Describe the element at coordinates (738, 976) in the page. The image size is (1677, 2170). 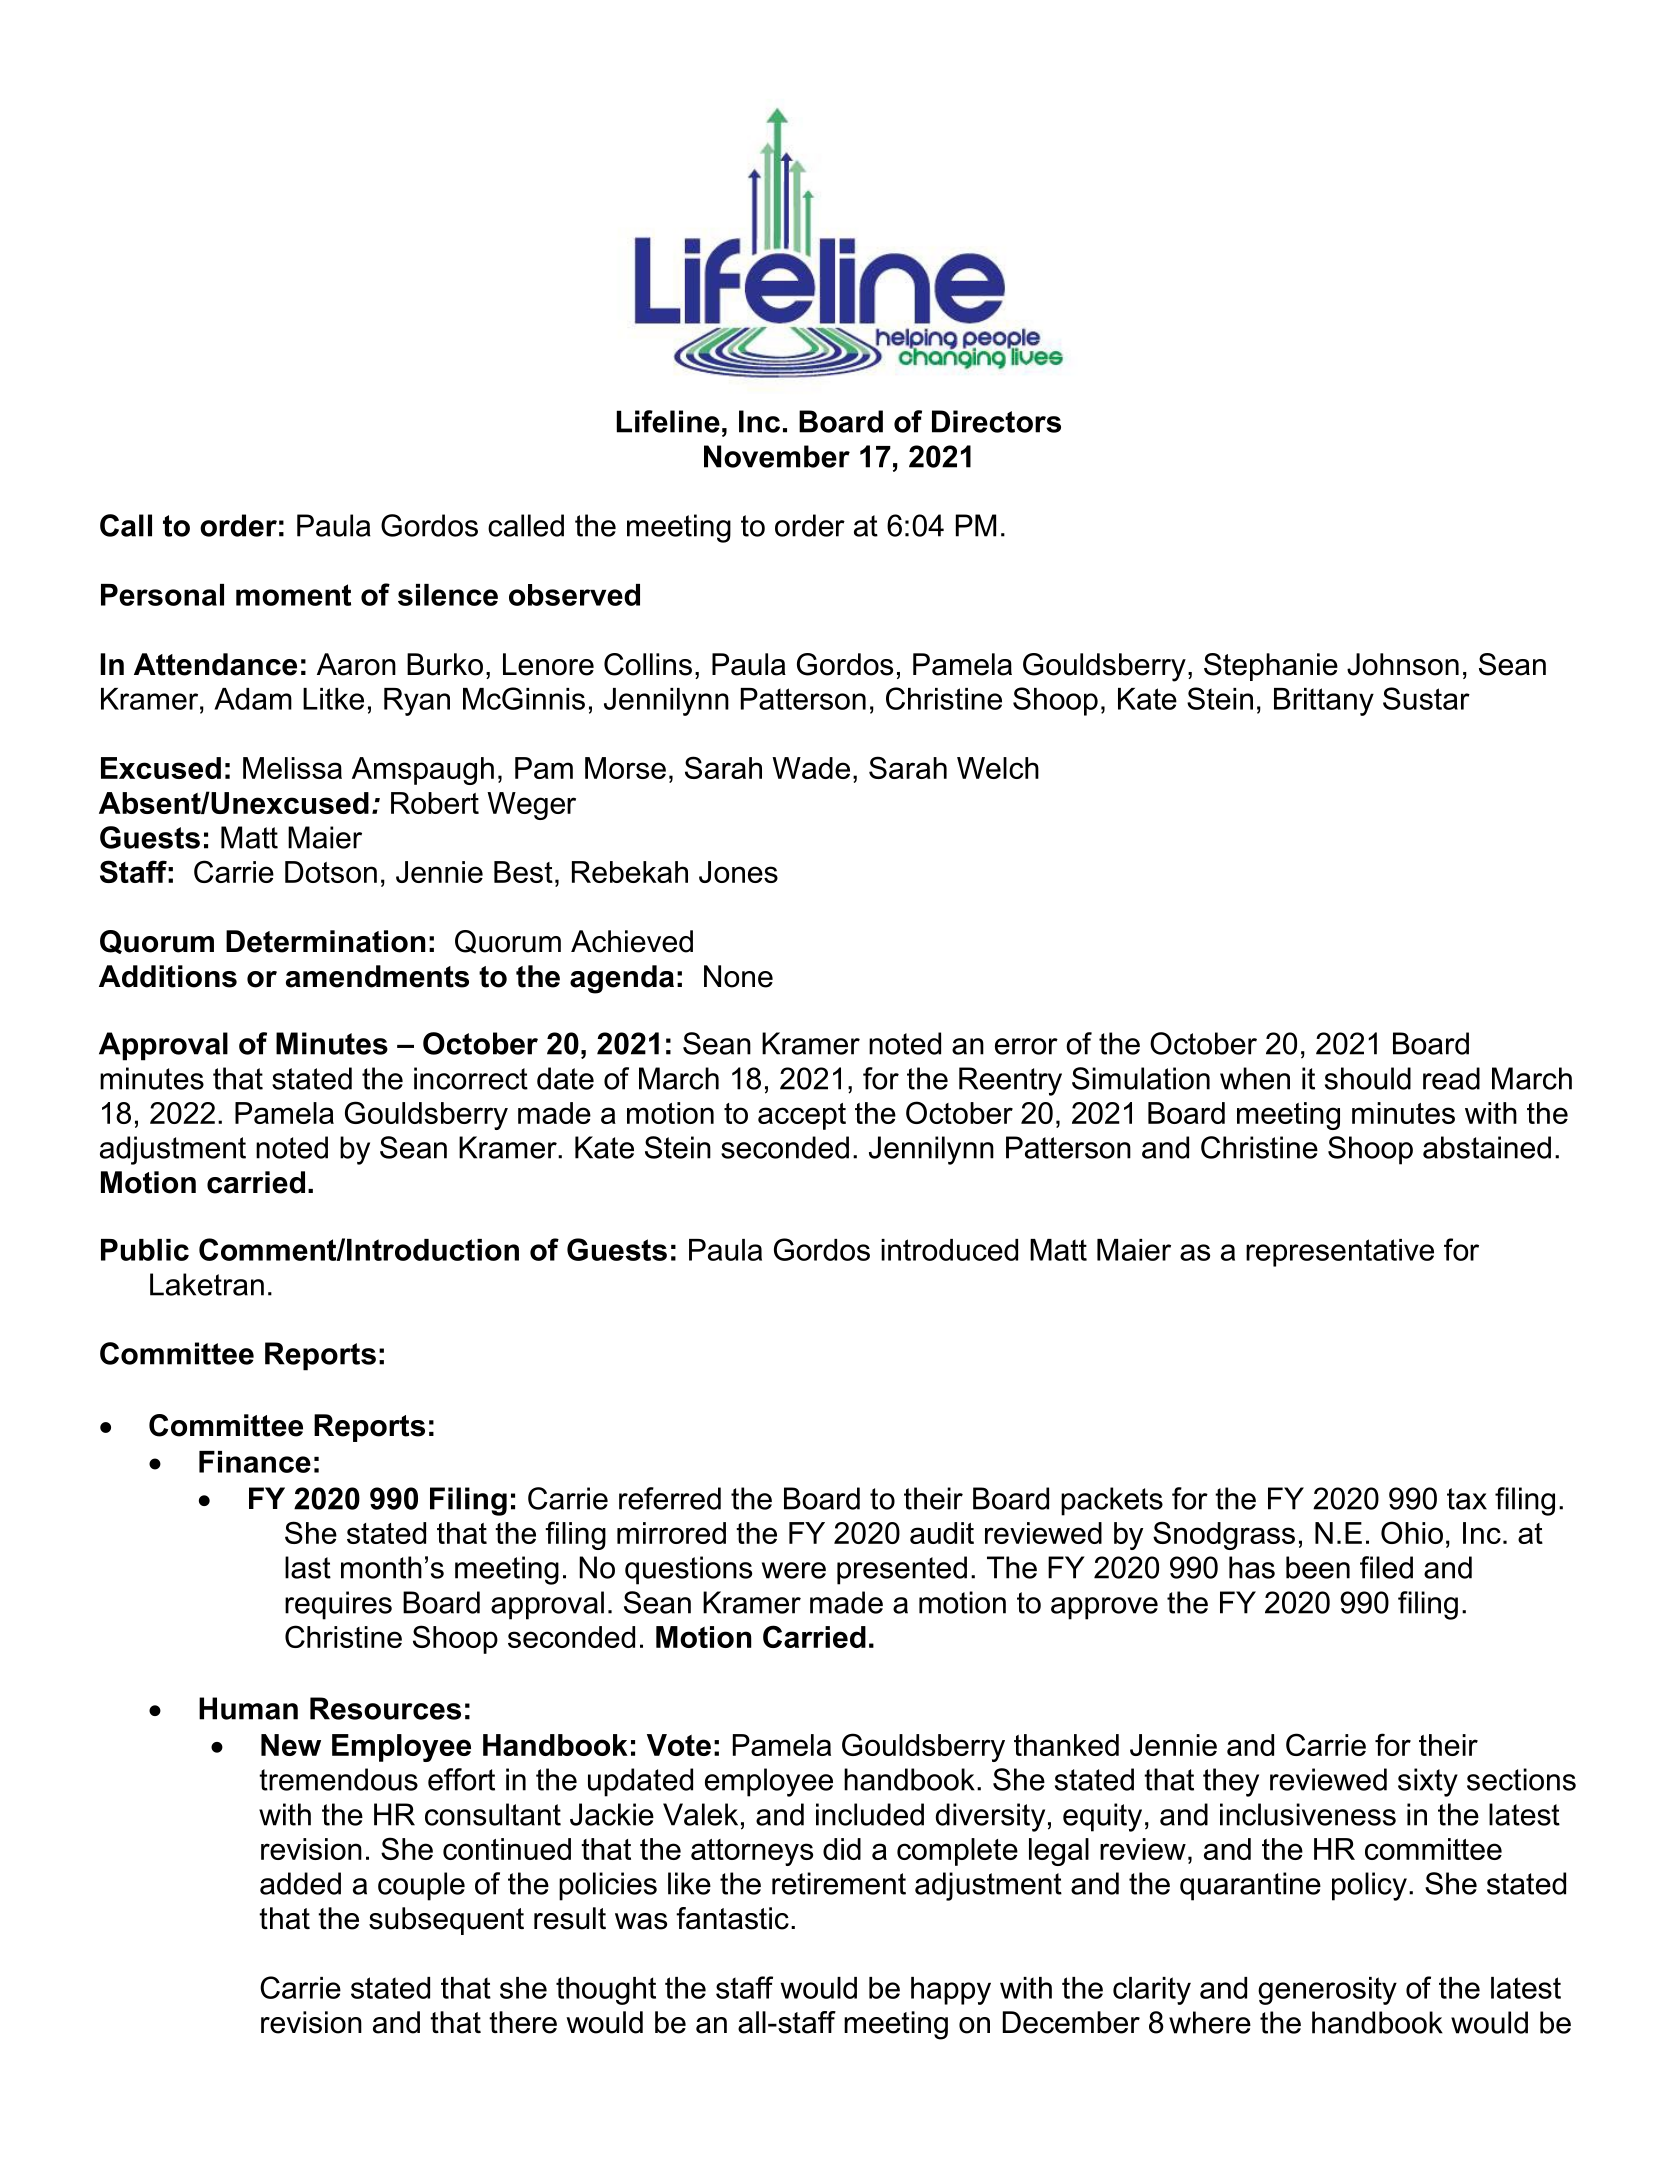
I see `None` at that location.
